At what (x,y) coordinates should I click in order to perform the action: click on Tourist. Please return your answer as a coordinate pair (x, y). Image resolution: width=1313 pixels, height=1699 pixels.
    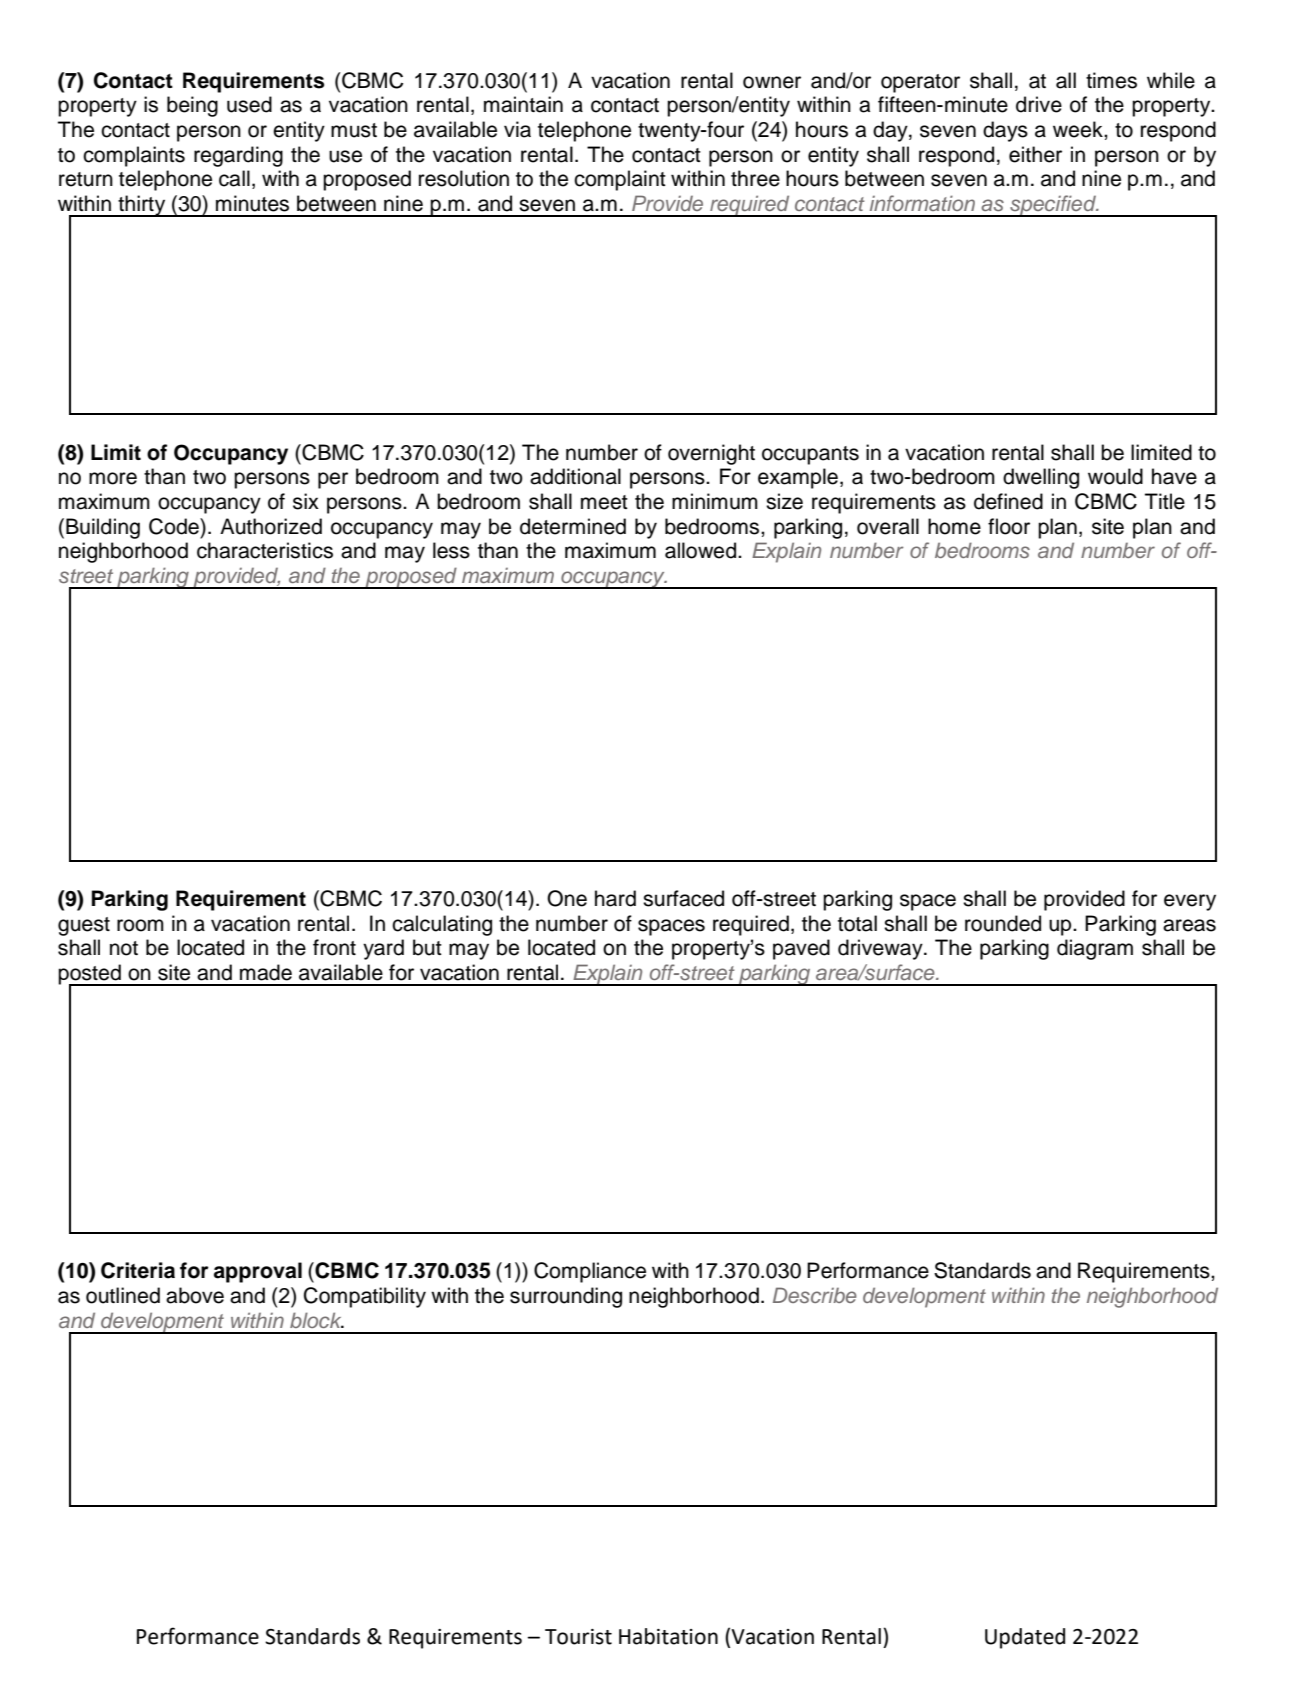
    Looking at the image, I should click on (578, 1637).
